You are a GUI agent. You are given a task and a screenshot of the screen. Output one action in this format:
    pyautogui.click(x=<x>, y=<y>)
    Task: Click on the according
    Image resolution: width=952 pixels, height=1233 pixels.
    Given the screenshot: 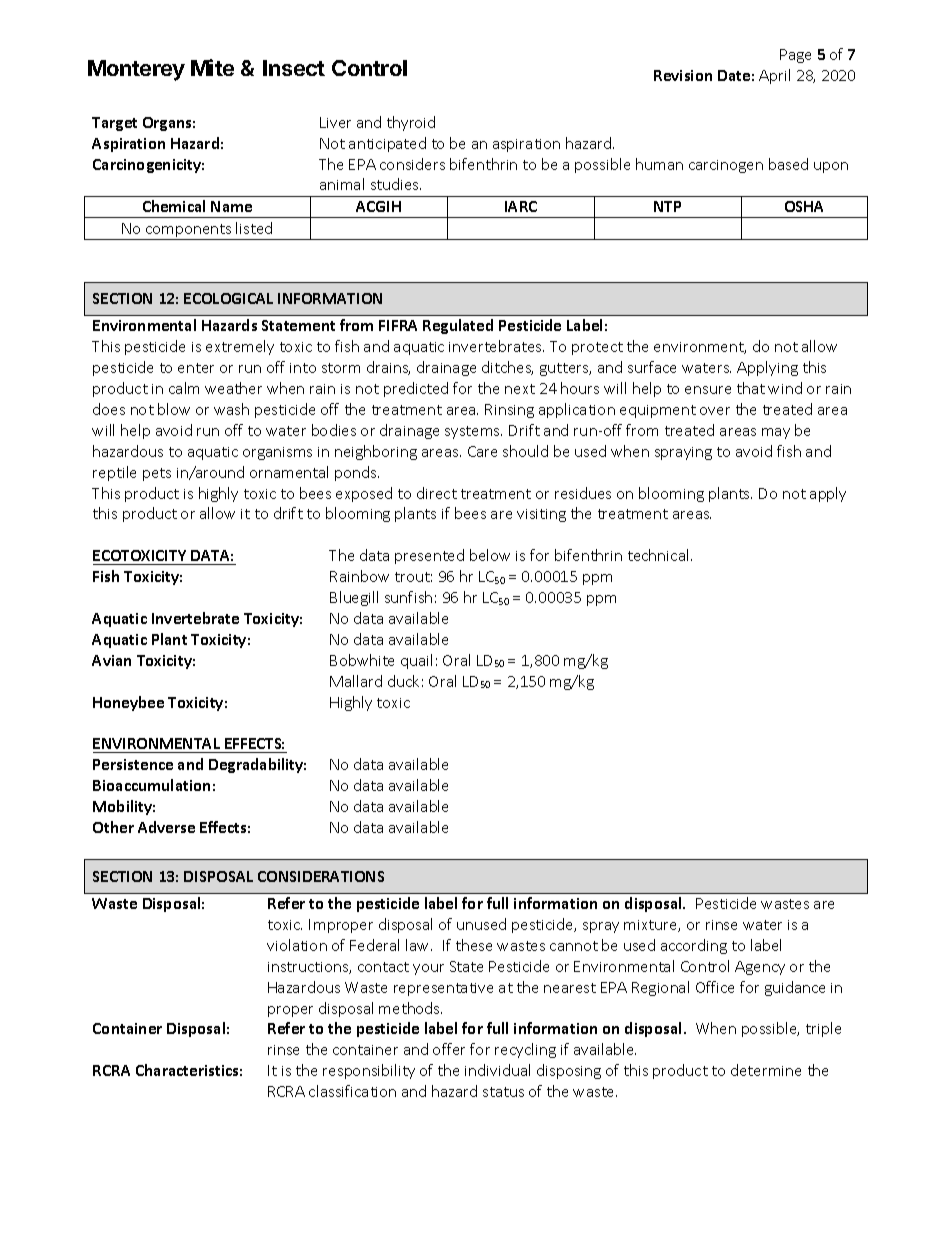 What is the action you would take?
    pyautogui.click(x=694, y=946)
